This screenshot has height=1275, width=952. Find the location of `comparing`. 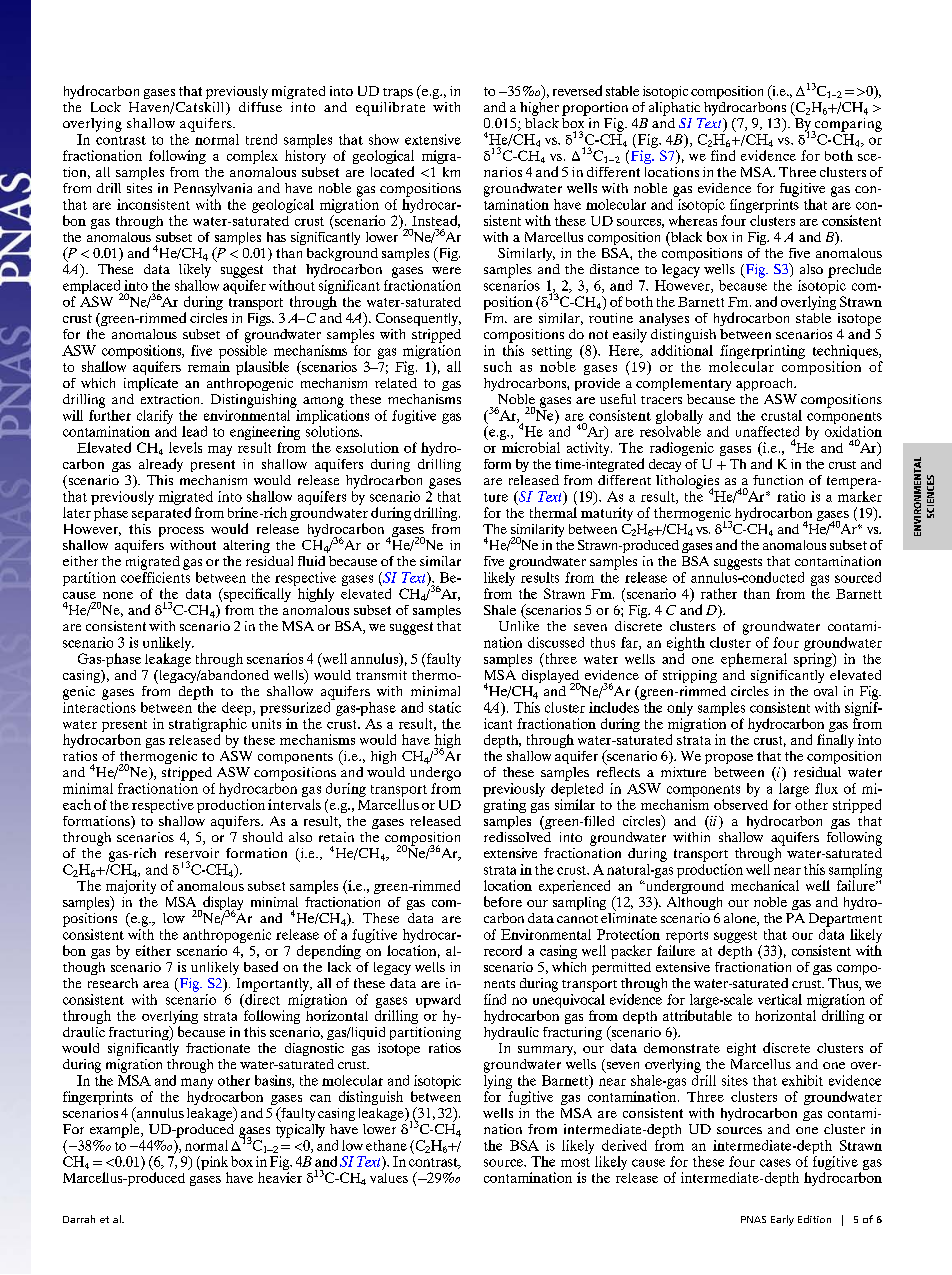

comparing is located at coordinates (847, 126).
